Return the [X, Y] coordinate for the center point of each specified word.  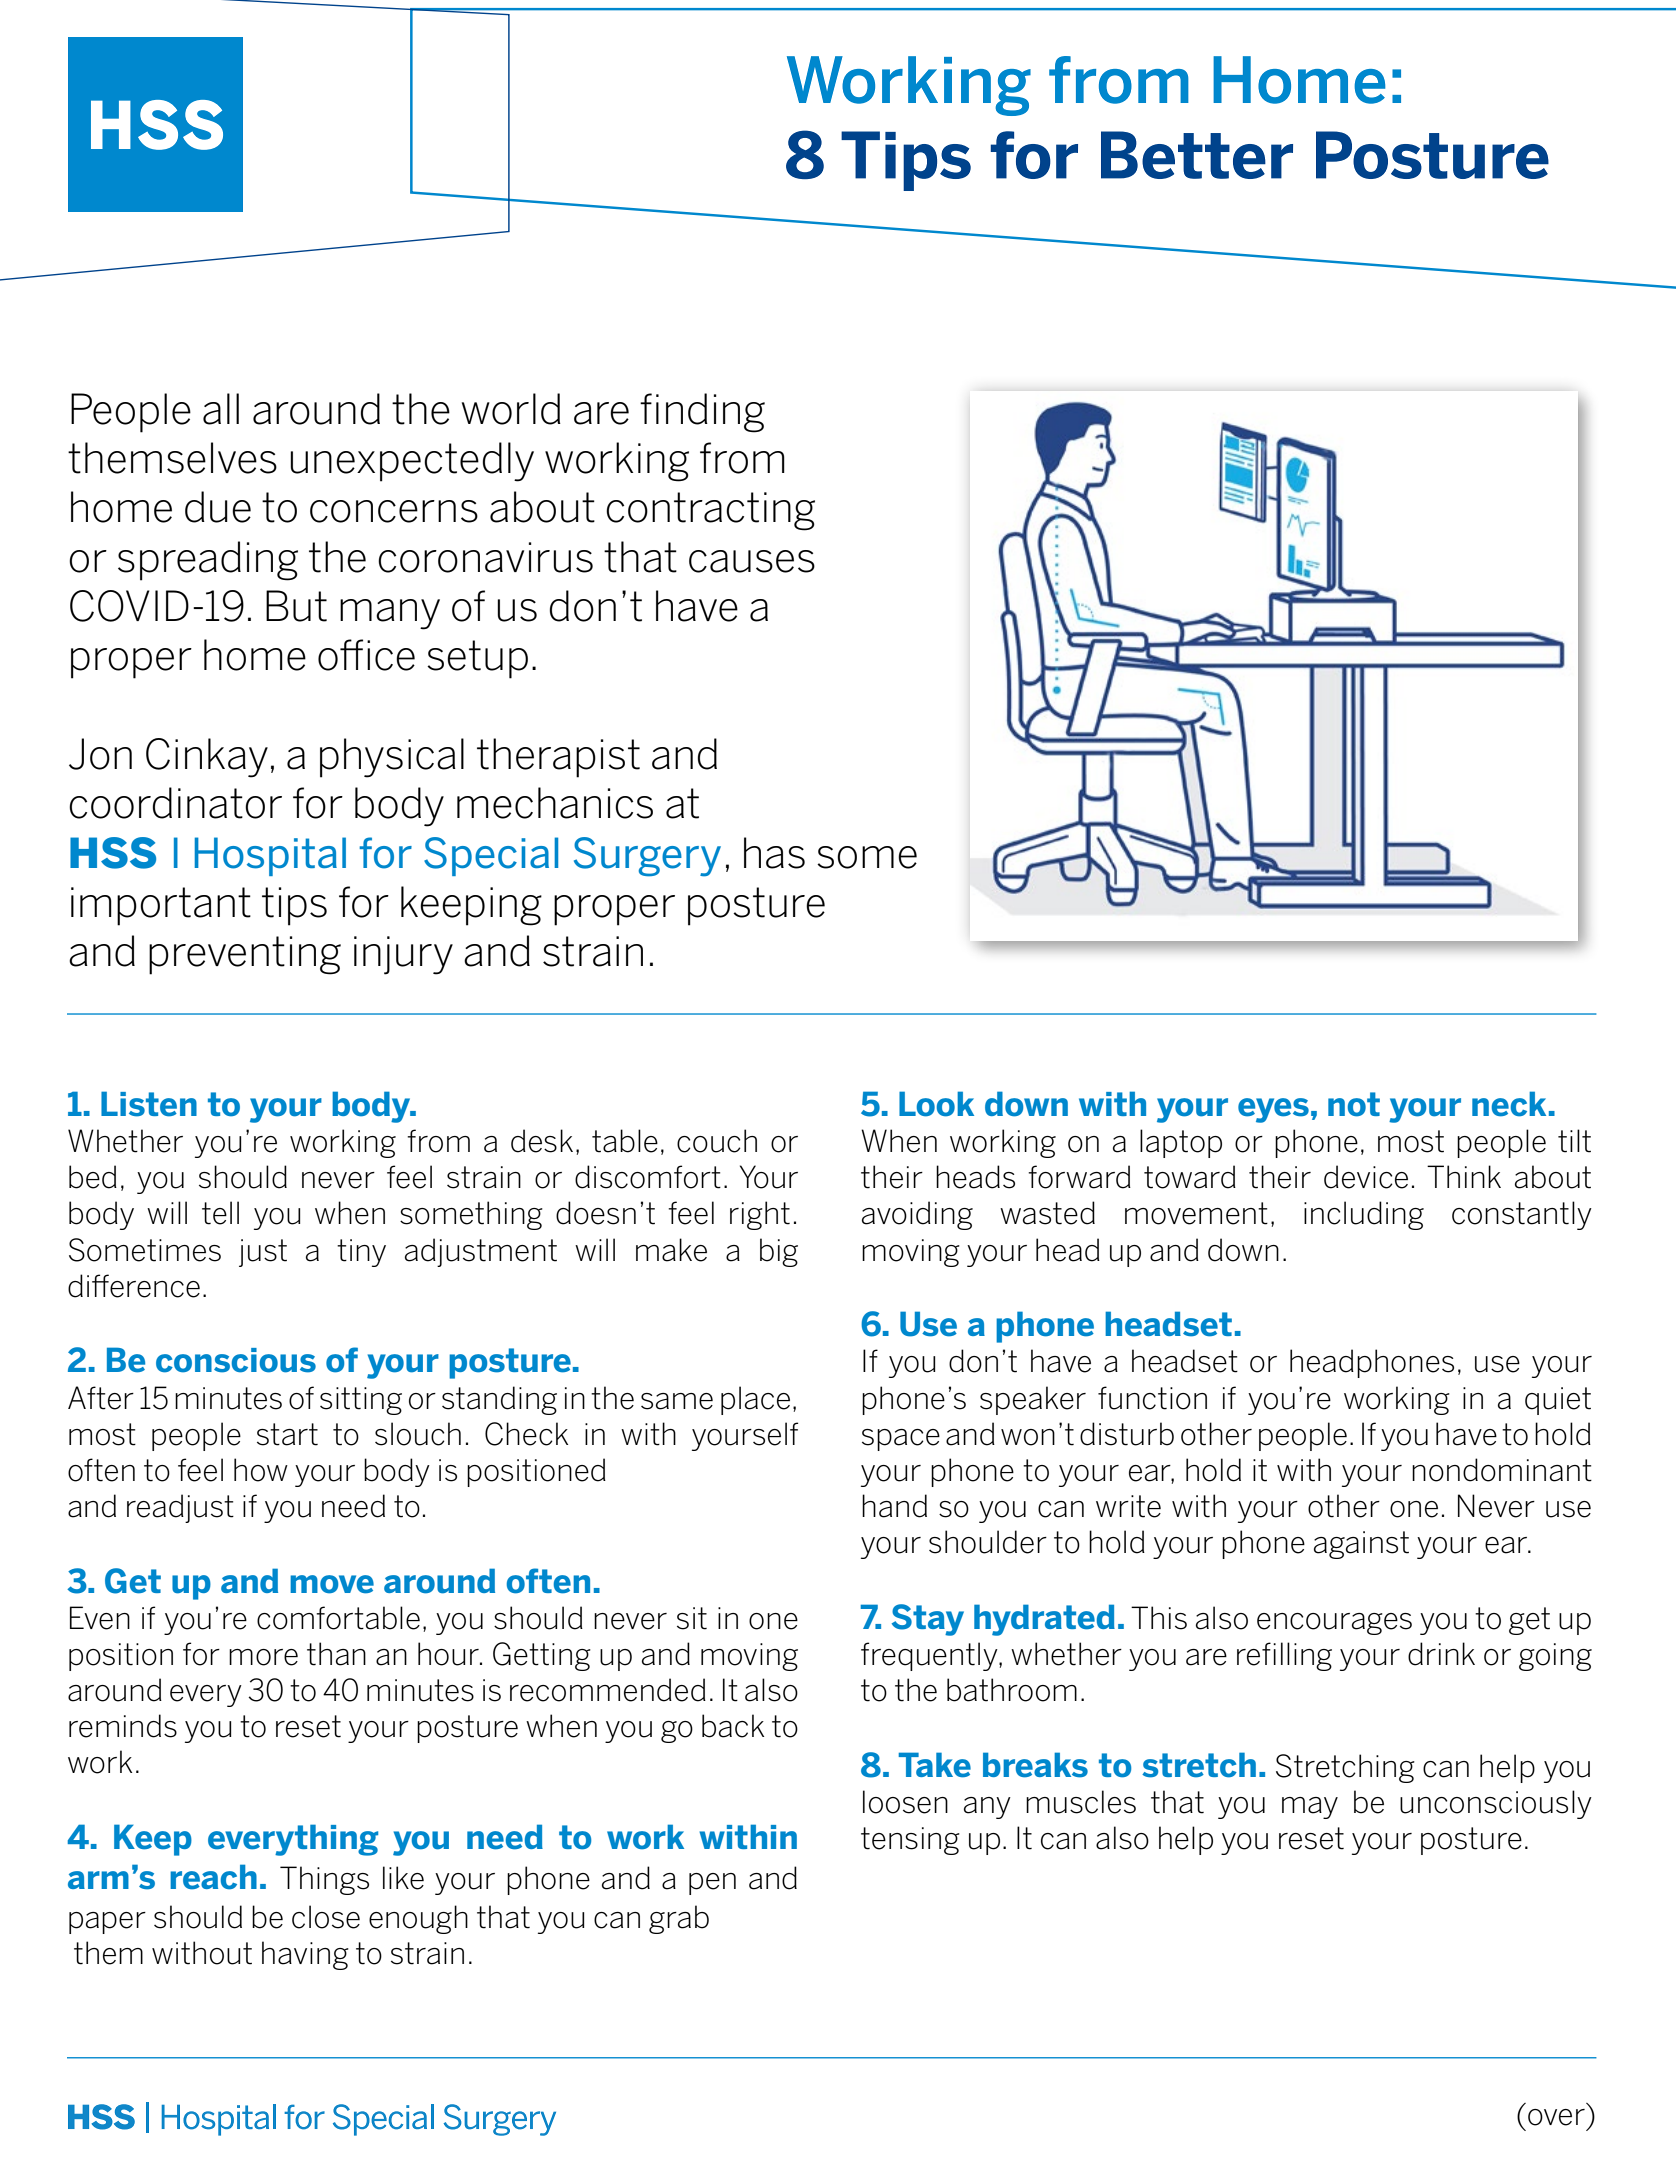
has [774, 853]
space [901, 1440]
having [305, 1955]
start [287, 1434]
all [221, 409]
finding [702, 413]
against [1361, 1545]
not [1354, 1104]
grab [679, 1919]
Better [1197, 155]
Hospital [270, 856]
